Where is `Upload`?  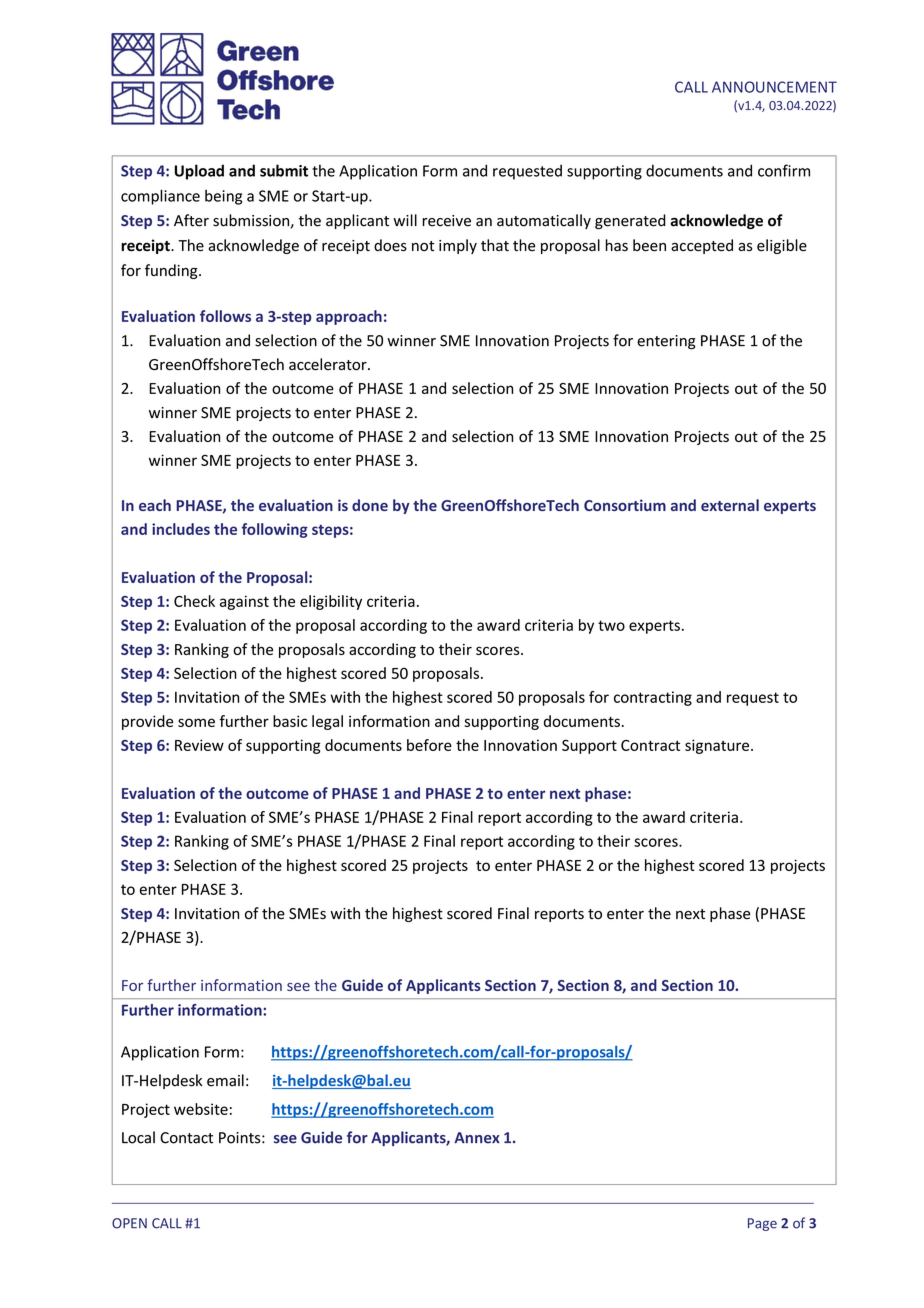 Upload is located at coordinates (199, 172).
